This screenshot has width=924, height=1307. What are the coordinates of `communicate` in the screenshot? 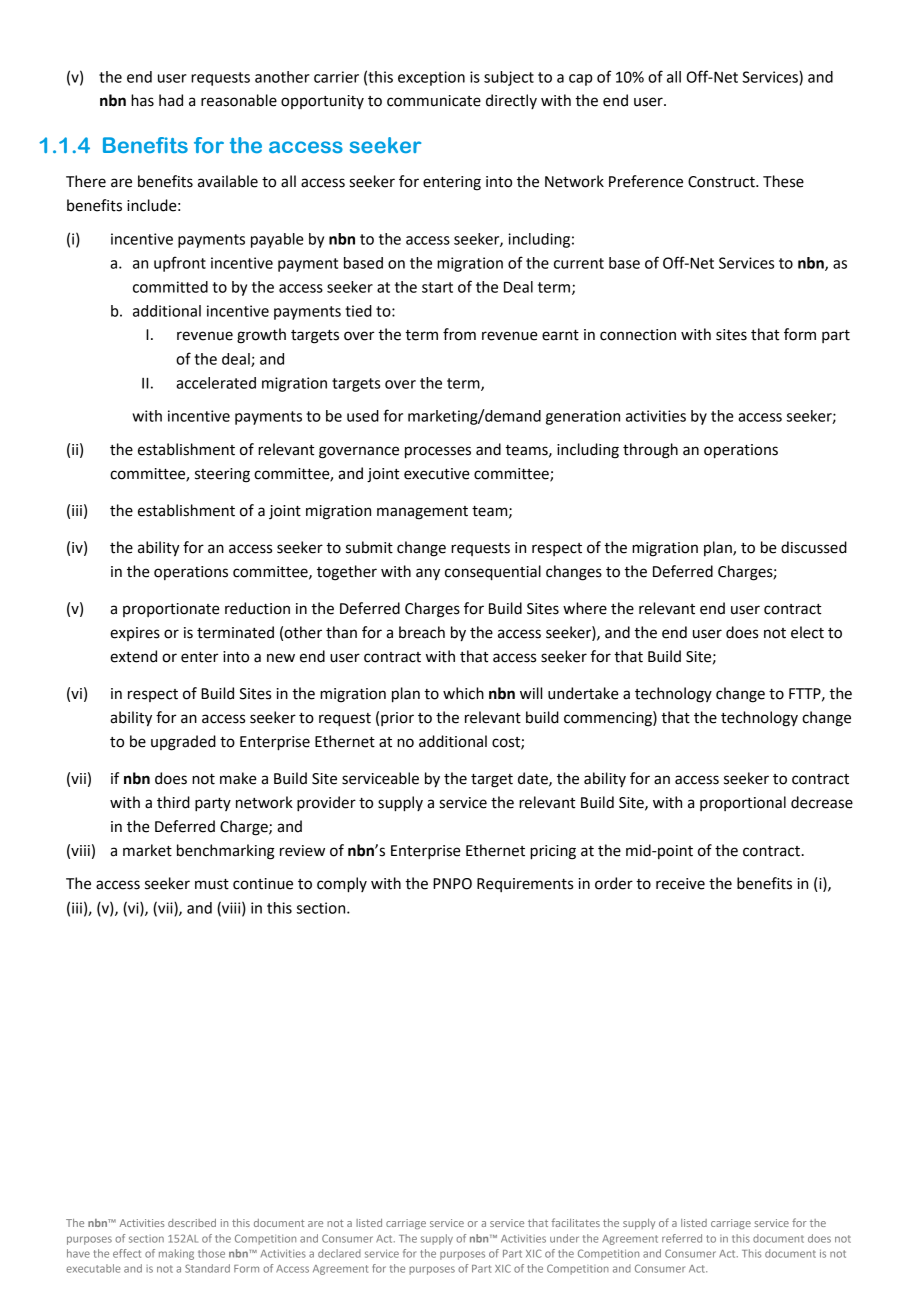 It's located at (434, 101).
